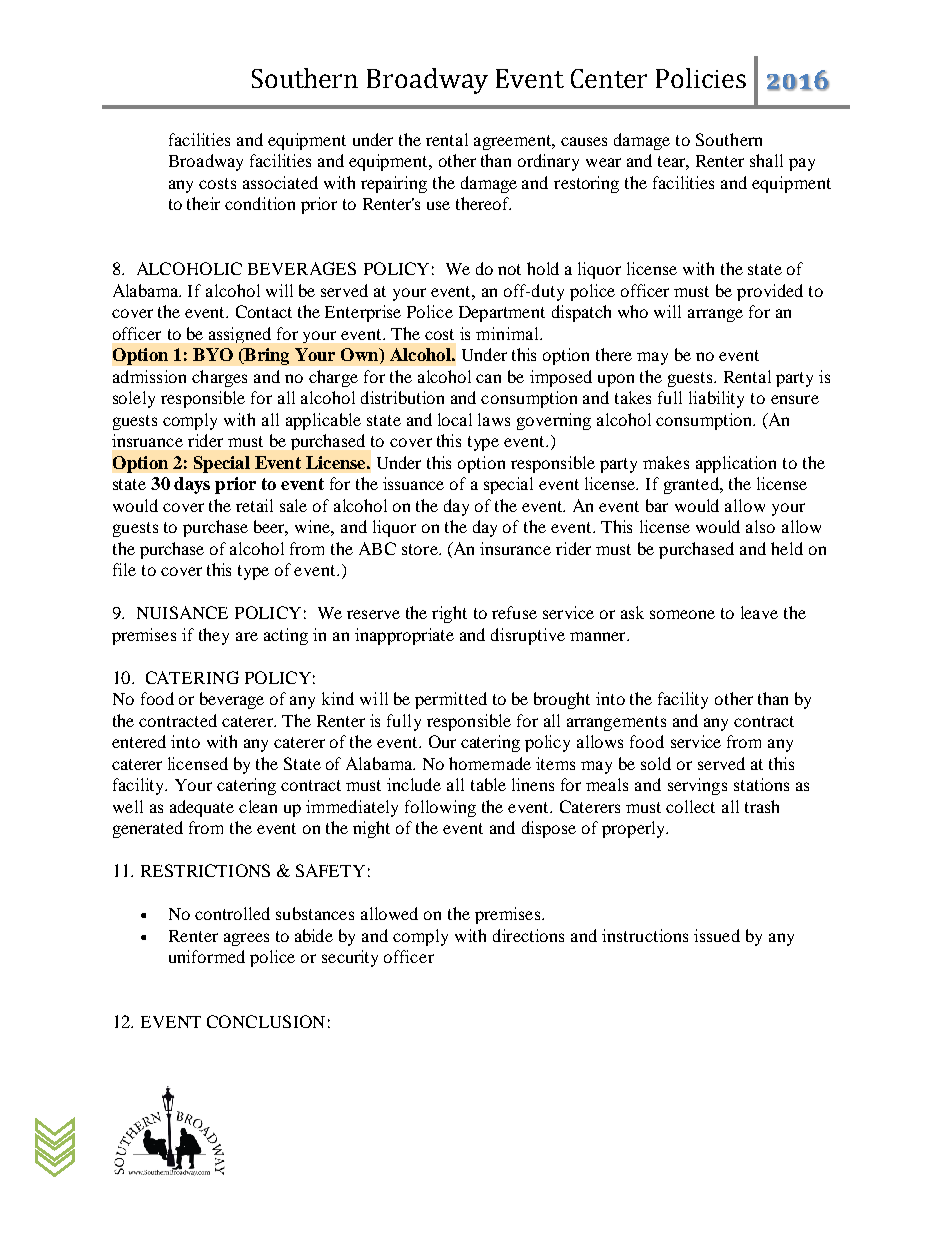  Describe the element at coordinates (514, 142) in the image. I see `agreement` at that location.
